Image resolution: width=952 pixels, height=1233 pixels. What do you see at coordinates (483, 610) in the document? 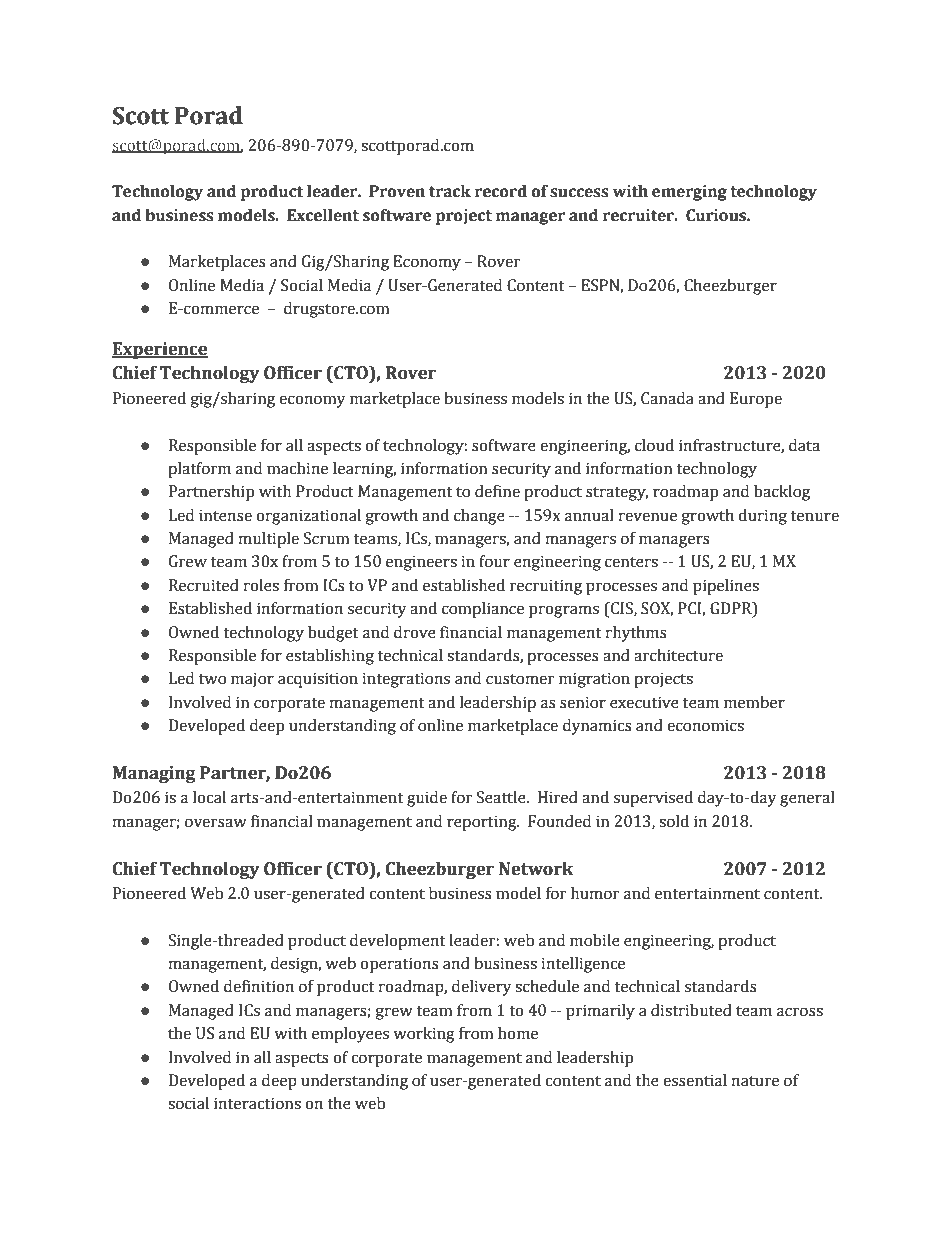
I see `compliance` at bounding box center [483, 610].
